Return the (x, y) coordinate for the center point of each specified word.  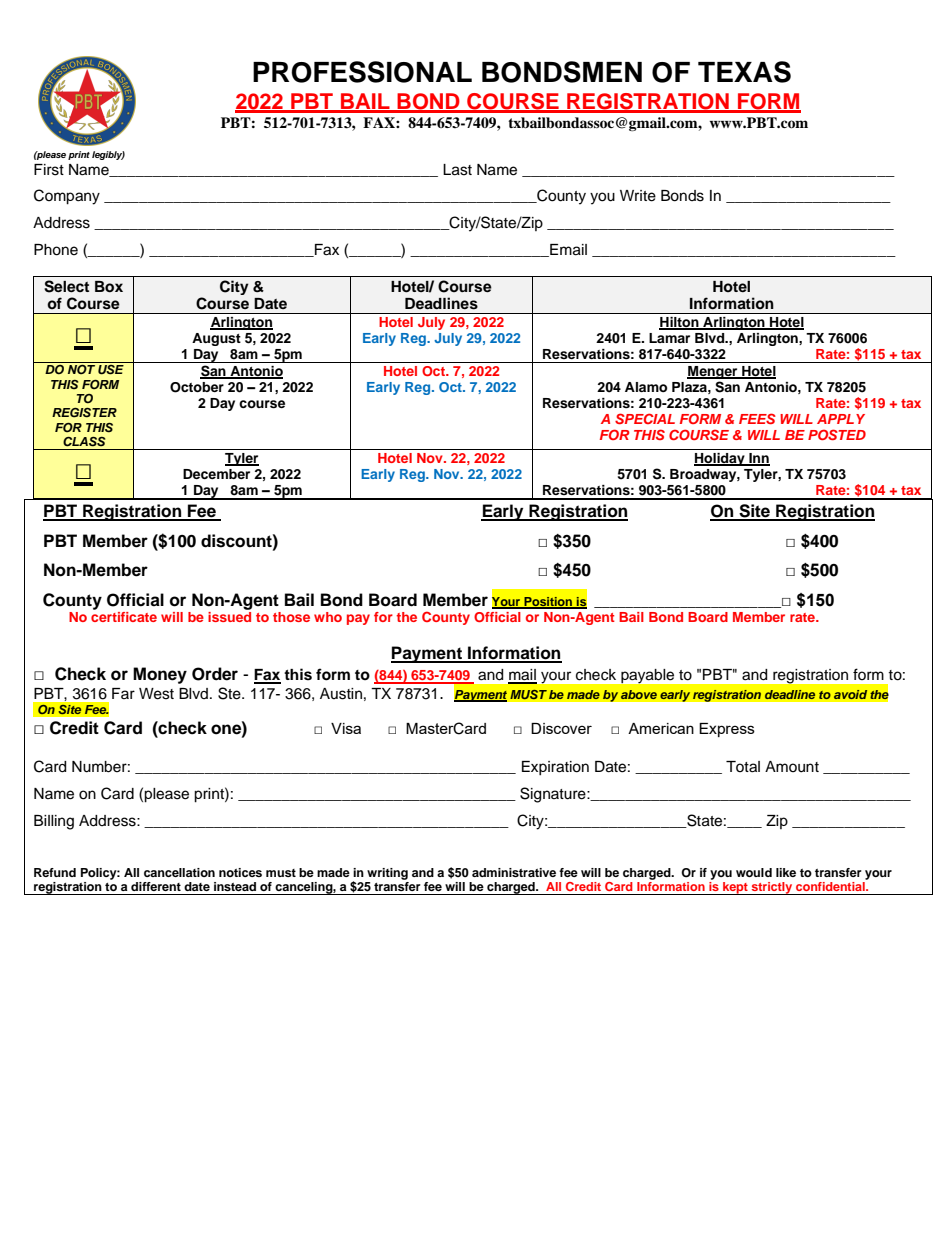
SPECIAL (645, 418)
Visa (346, 728)
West (156, 694)
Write (638, 196)
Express (727, 730)
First (49, 170)
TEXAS (744, 72)
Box (109, 287)
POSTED (837, 434)
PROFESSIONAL (362, 72)
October (197, 387)
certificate (124, 617)
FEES (757, 418)
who (328, 617)
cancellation (179, 872)
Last (457, 170)
